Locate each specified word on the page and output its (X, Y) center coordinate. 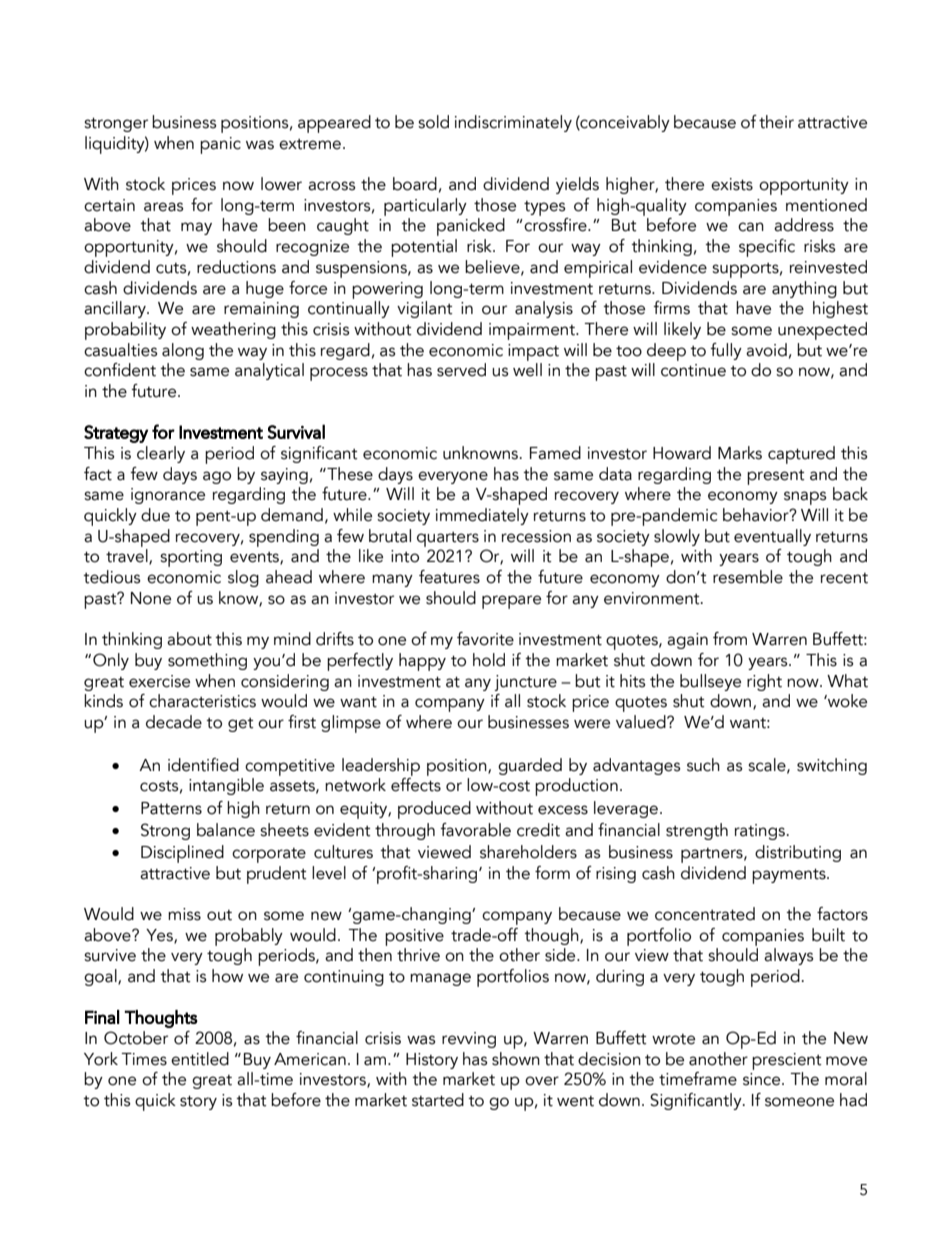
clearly (161, 454)
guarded (530, 766)
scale (768, 765)
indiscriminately (513, 123)
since (763, 1079)
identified (203, 765)
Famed (555, 453)
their (776, 122)
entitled (200, 1059)
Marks (740, 453)
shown (516, 1059)
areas (164, 207)
